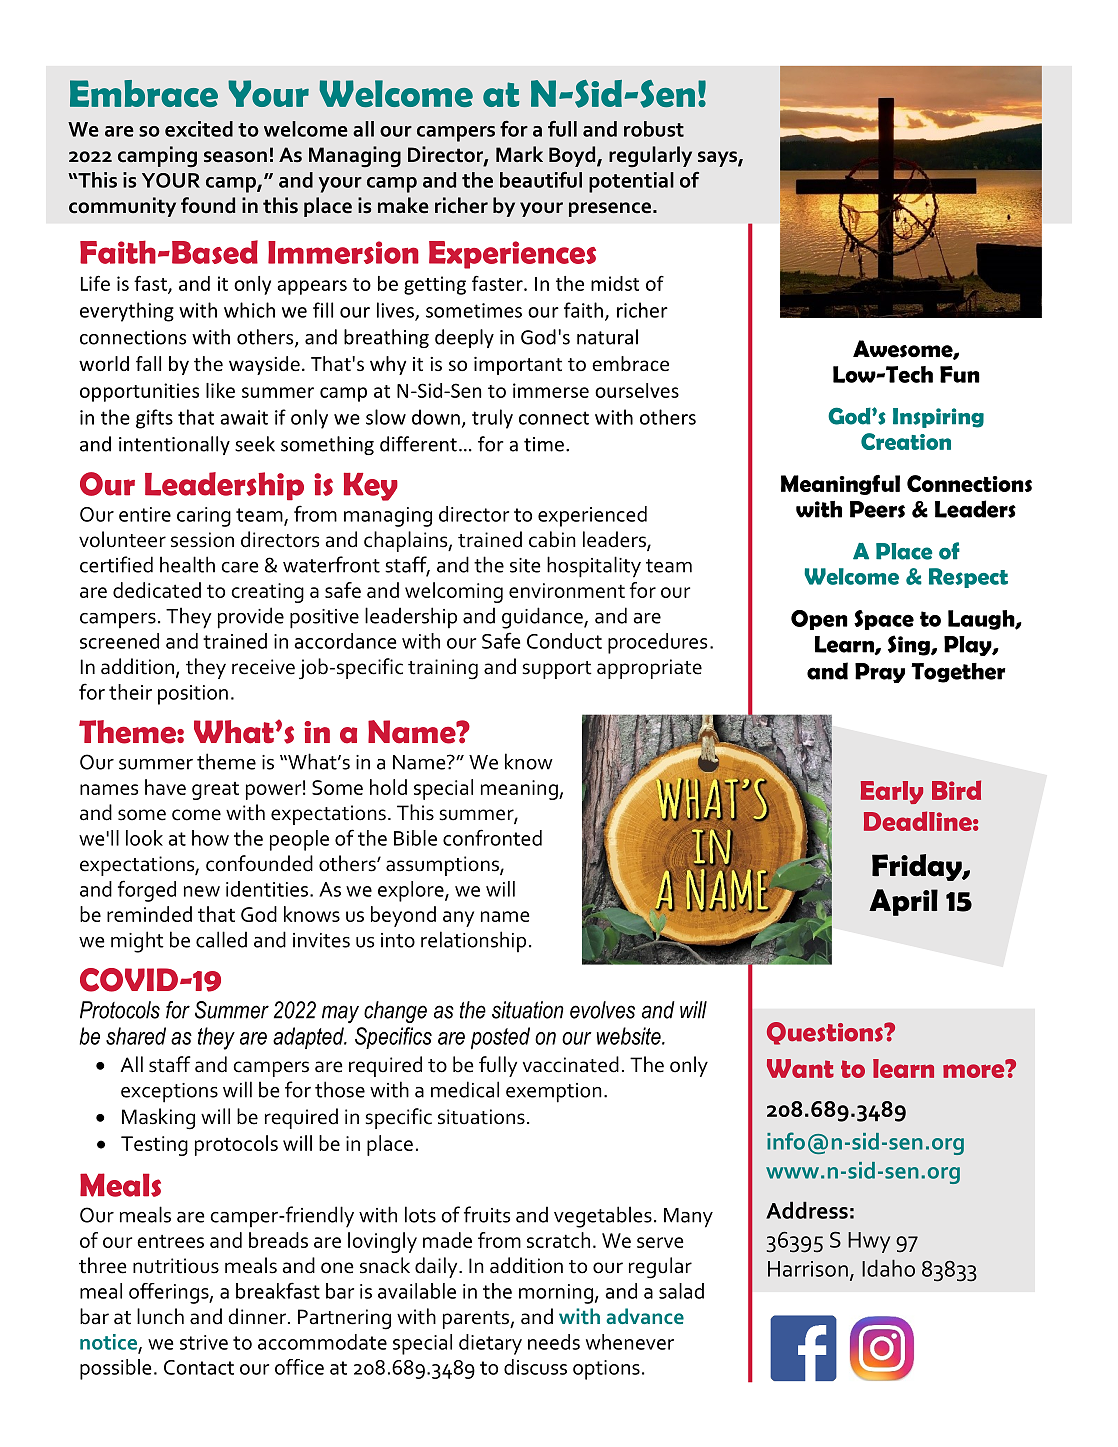 This document has height=1447, width=1118. What do you see at coordinates (519, 154) in the document?
I see `Mark` at bounding box center [519, 154].
